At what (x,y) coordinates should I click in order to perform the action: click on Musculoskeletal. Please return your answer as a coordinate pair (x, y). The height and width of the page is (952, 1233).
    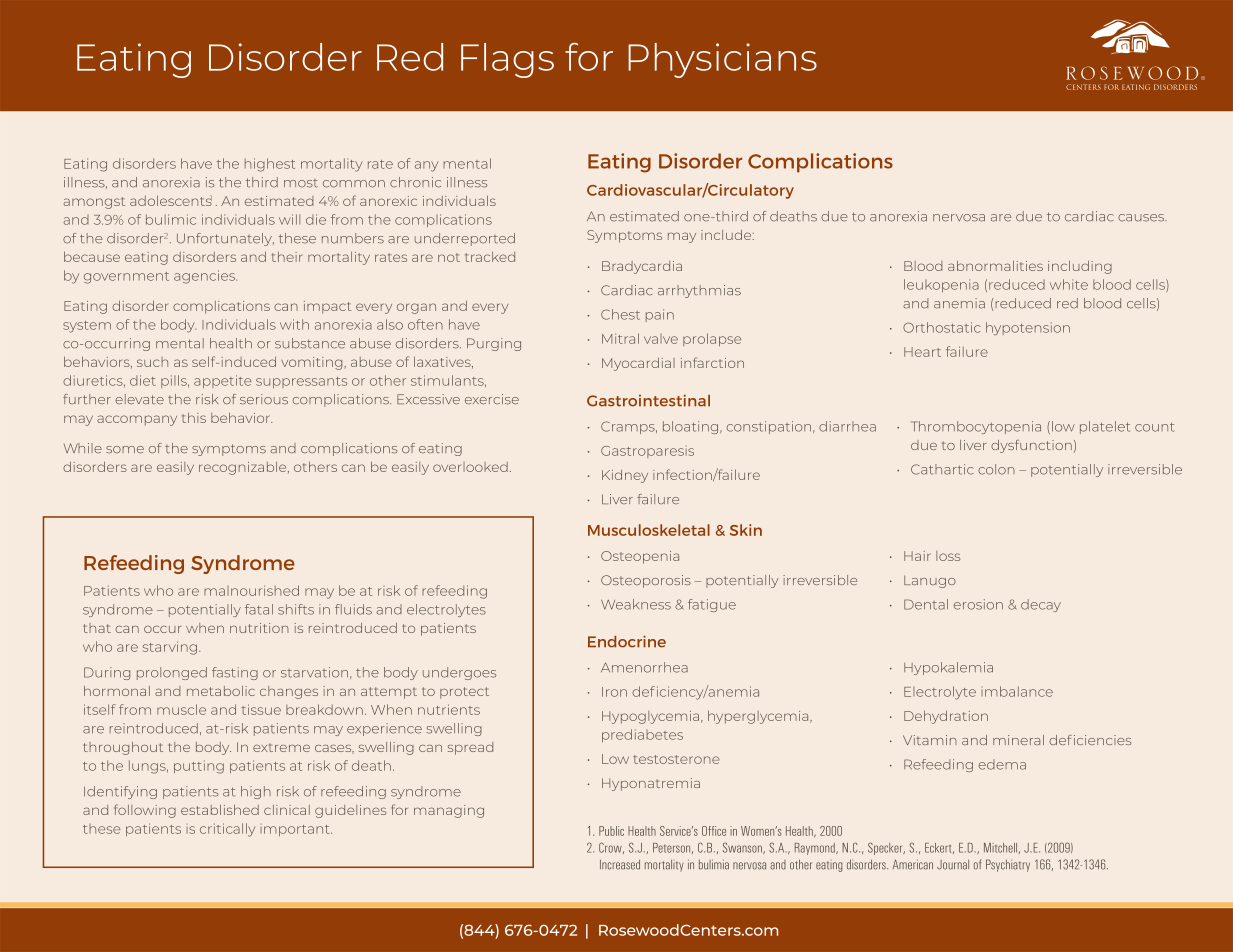
    Looking at the image, I should click on (649, 530).
